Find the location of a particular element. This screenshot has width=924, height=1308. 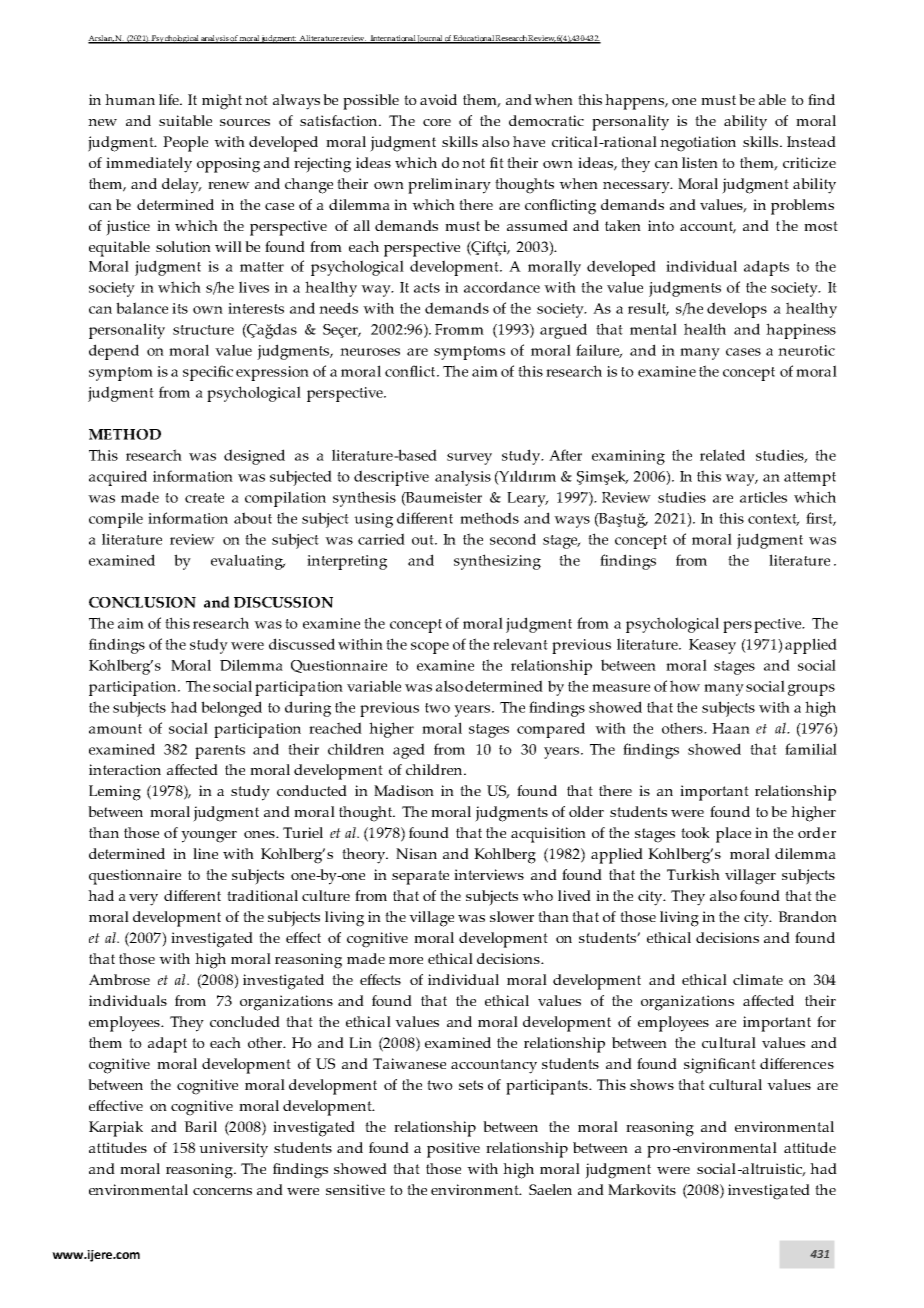

interviews is located at coordinates (489, 874).
